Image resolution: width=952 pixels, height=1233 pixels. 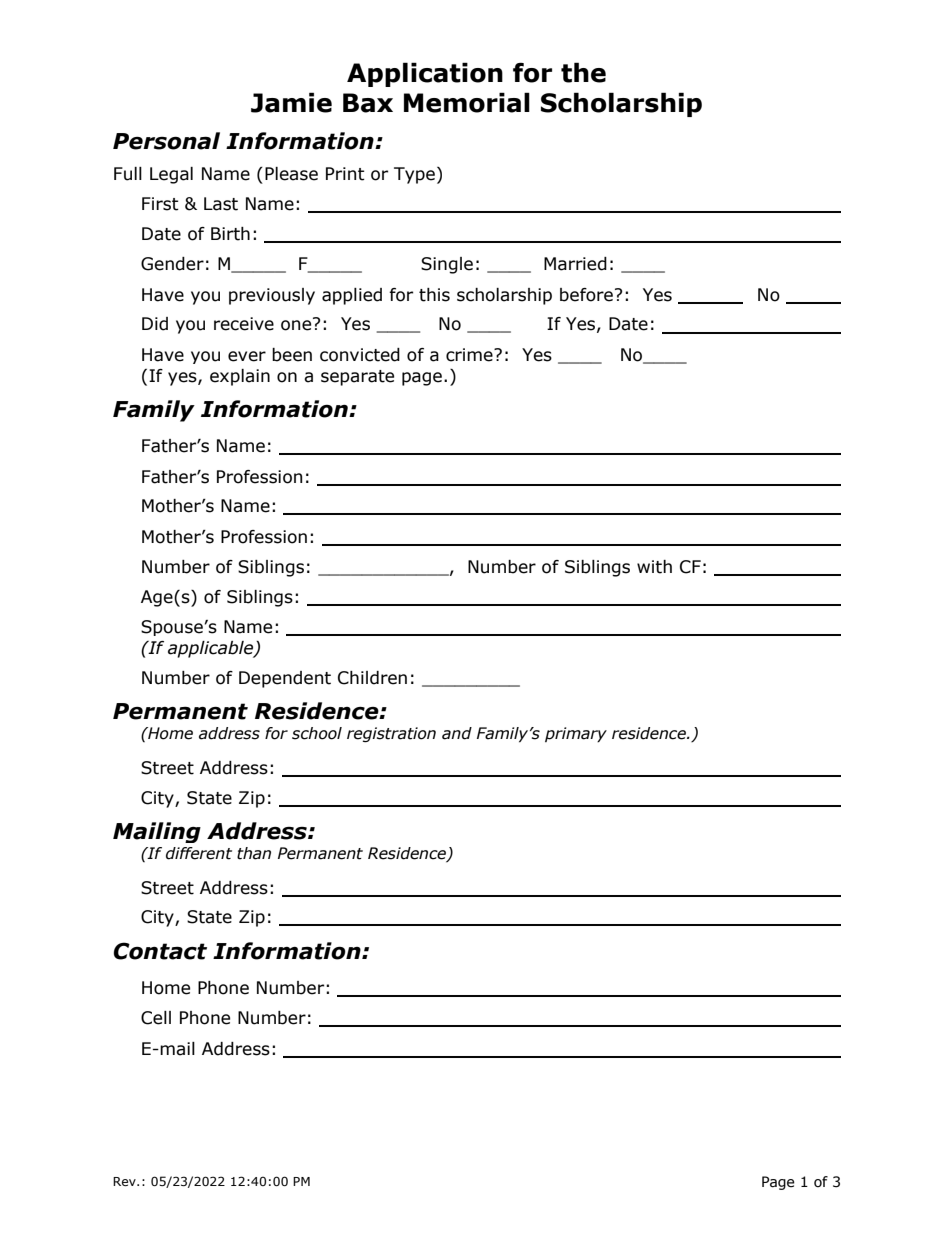 I want to click on than, so click(x=254, y=853).
